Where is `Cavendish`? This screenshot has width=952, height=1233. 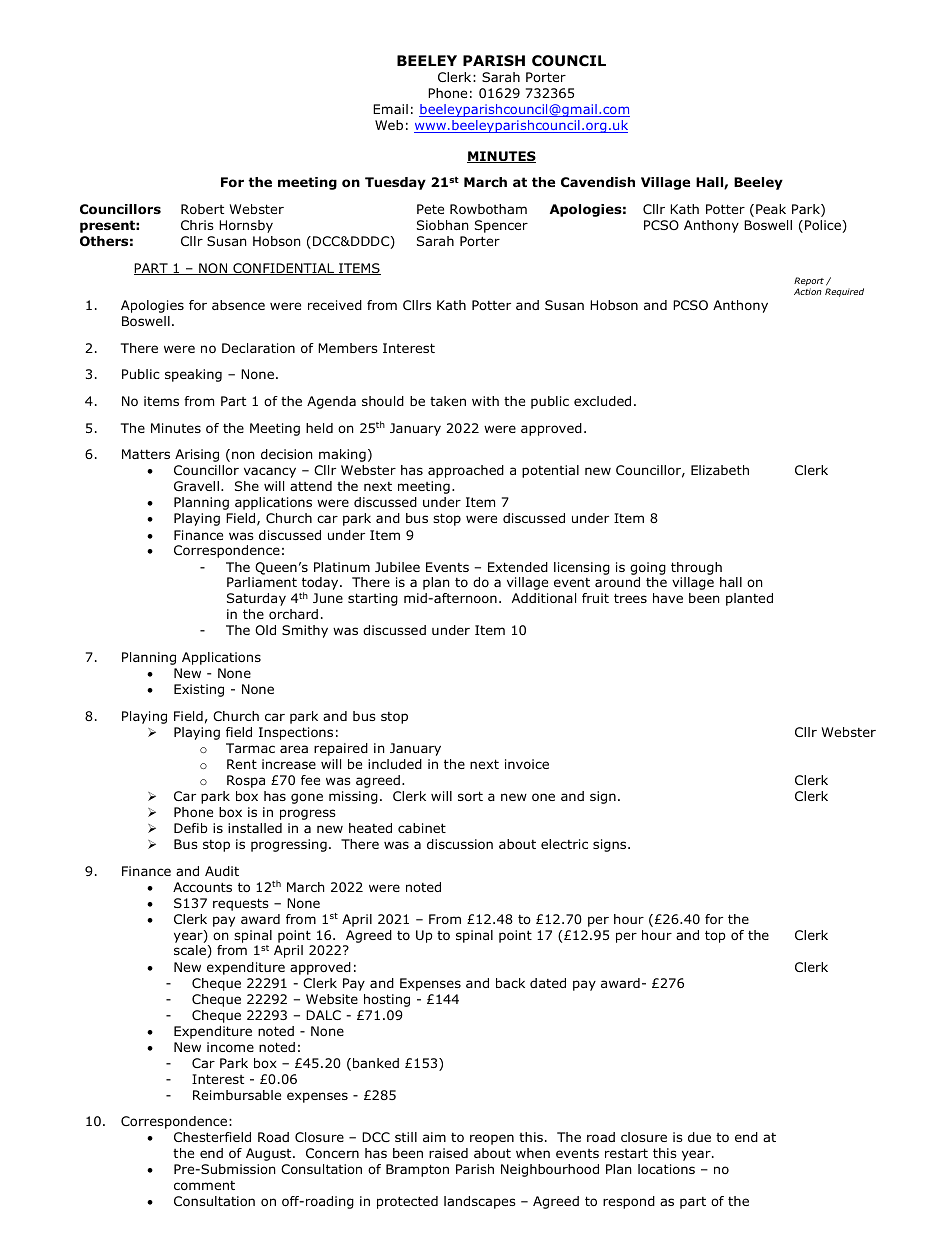 Cavendish is located at coordinates (598, 182).
